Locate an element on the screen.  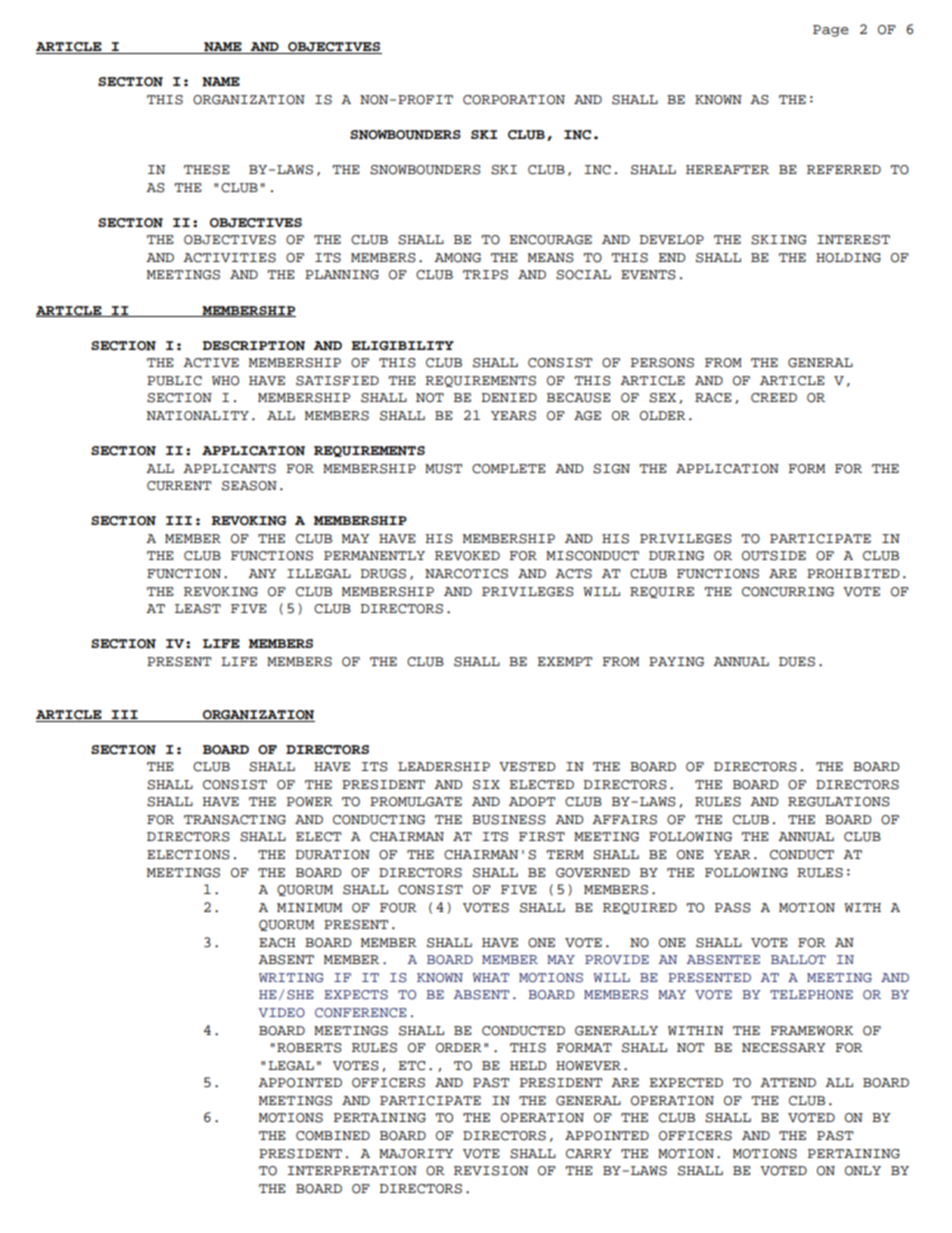
CONCURRING is located at coordinates (788, 592).
